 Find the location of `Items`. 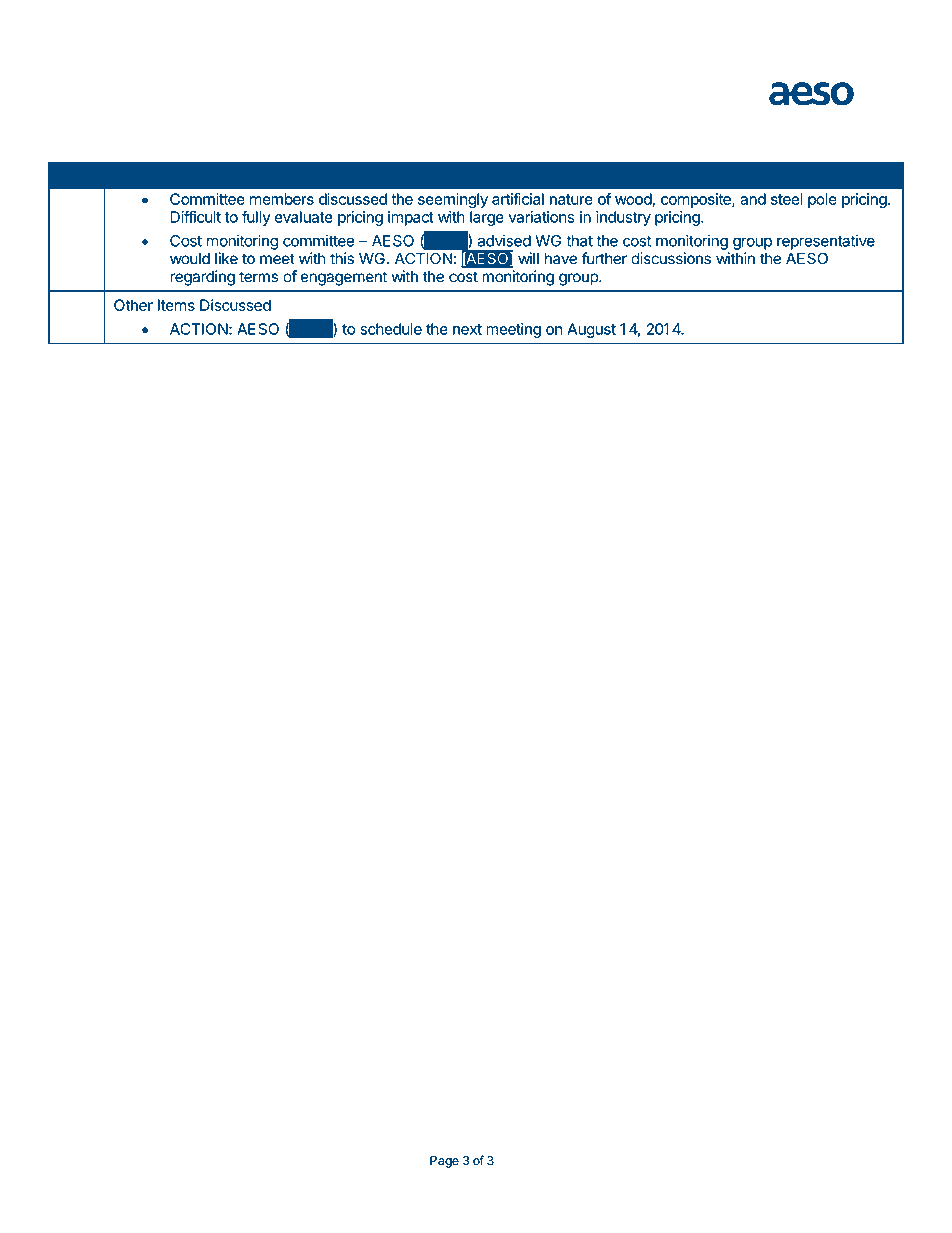

Items is located at coordinates (176, 305).
